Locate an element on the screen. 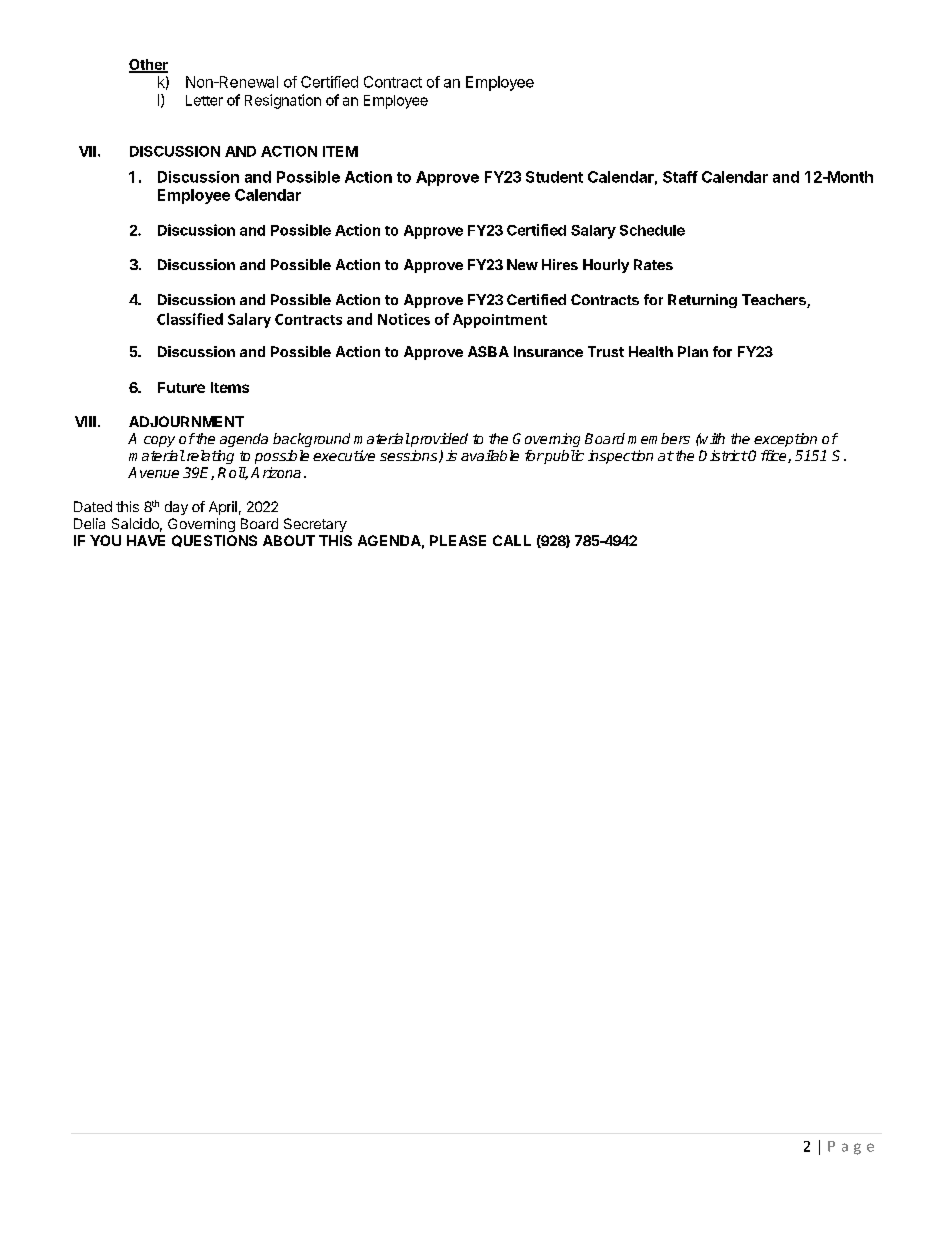 The height and width of the screenshot is (1233, 952). Future is located at coordinates (181, 387).
